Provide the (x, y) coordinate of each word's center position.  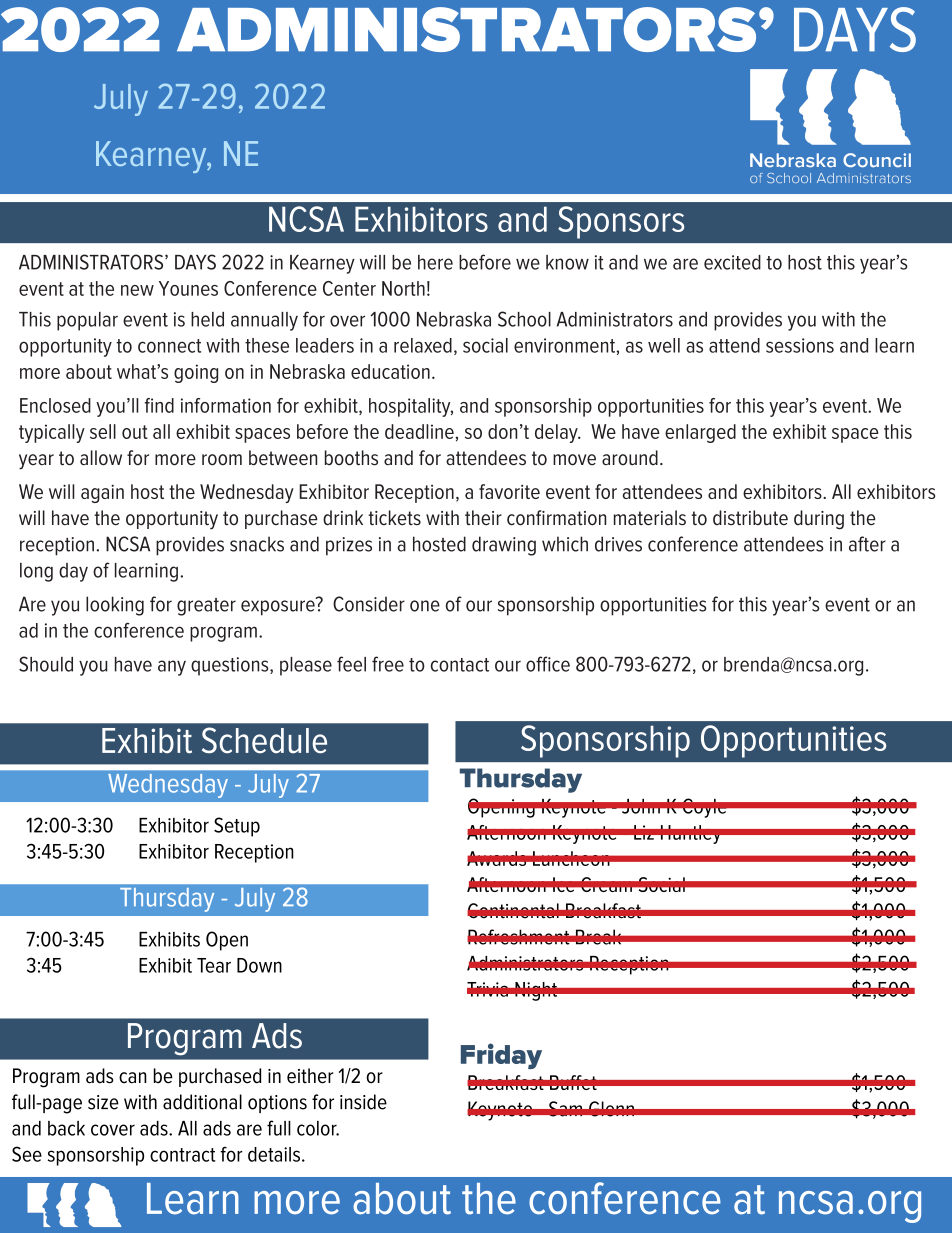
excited (732, 262)
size (103, 1102)
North (403, 288)
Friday (501, 1056)
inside (363, 1102)
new (137, 290)
